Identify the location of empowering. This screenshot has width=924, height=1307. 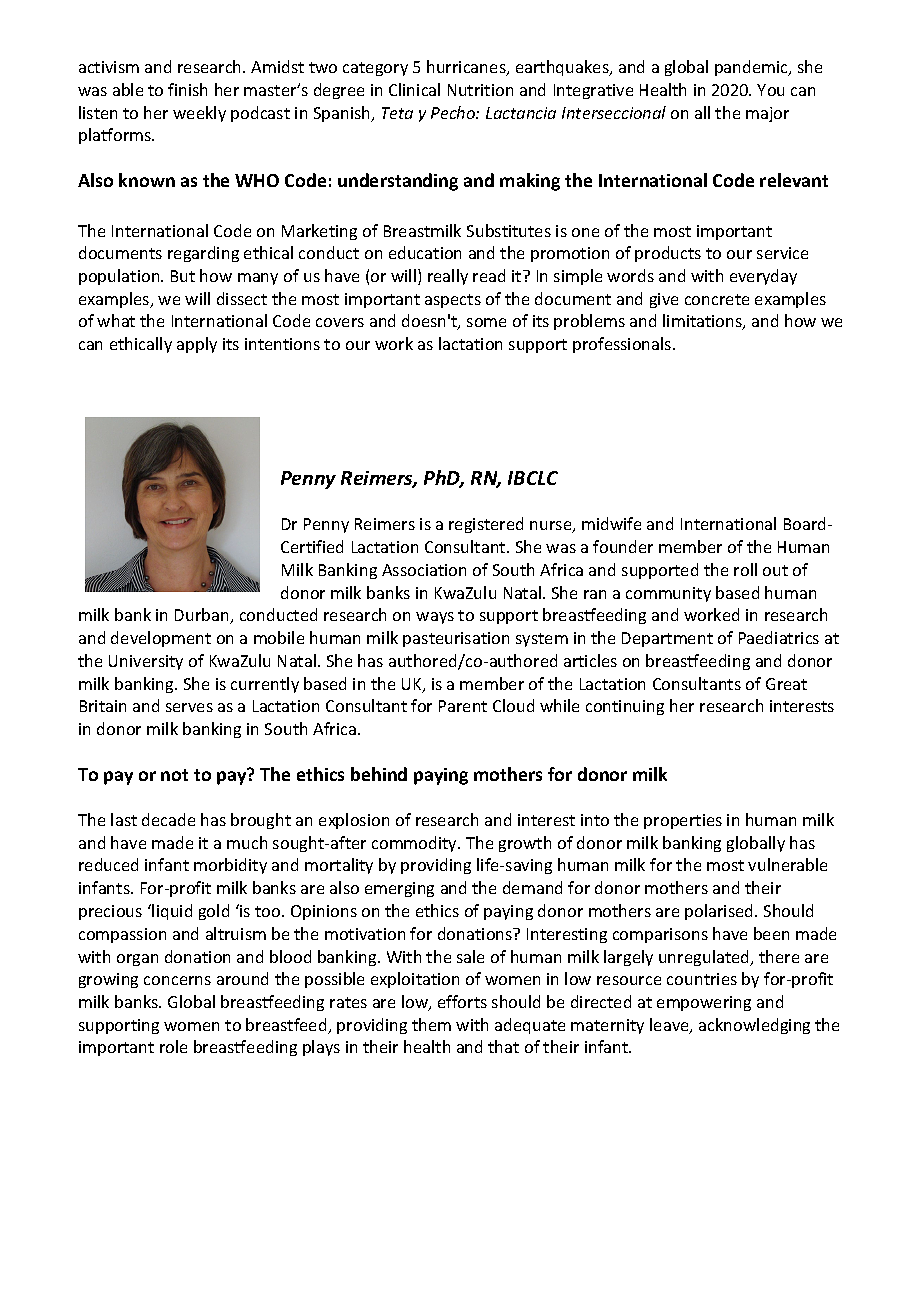
(704, 1003).
